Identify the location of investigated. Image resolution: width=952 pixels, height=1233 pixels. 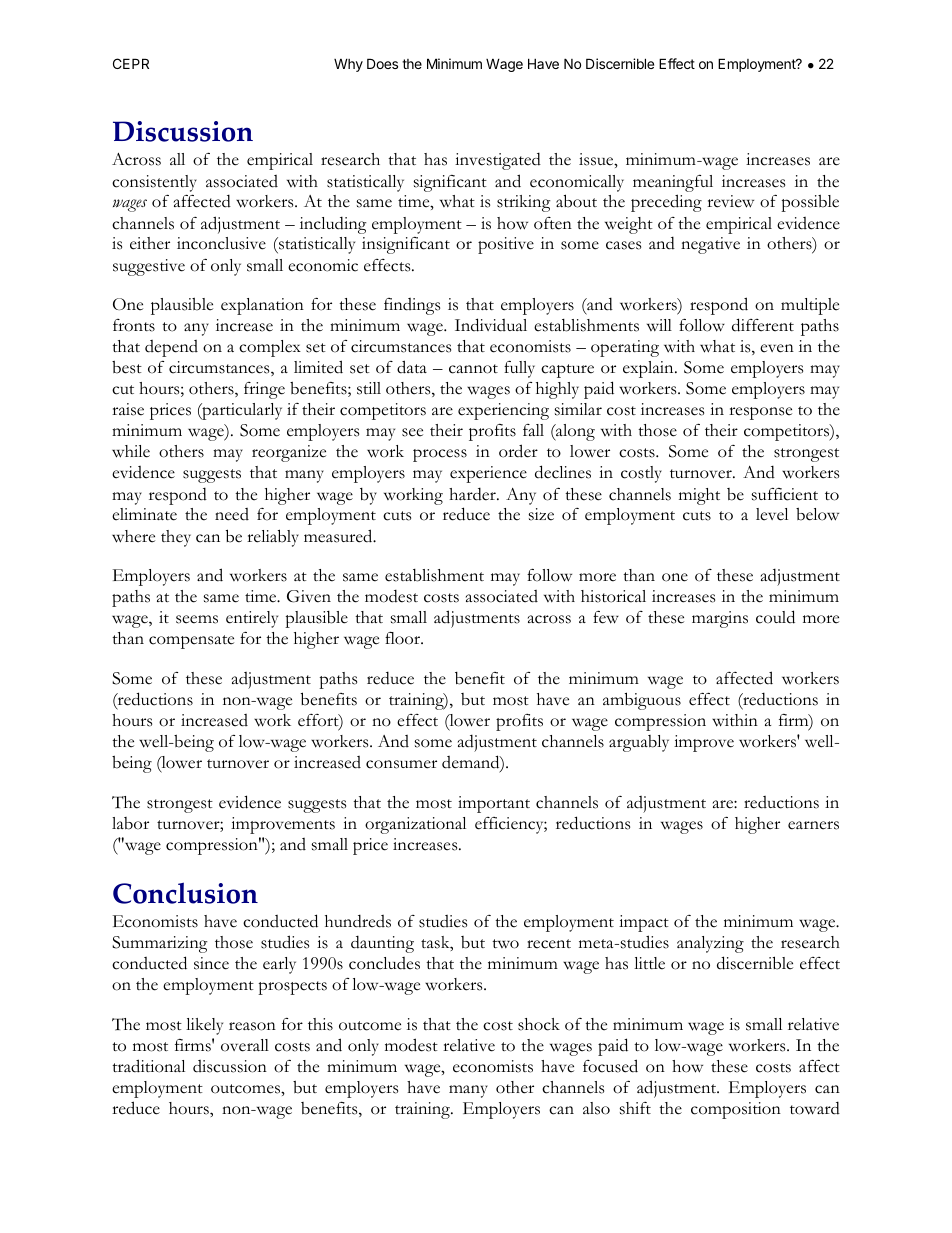
(498, 161).
